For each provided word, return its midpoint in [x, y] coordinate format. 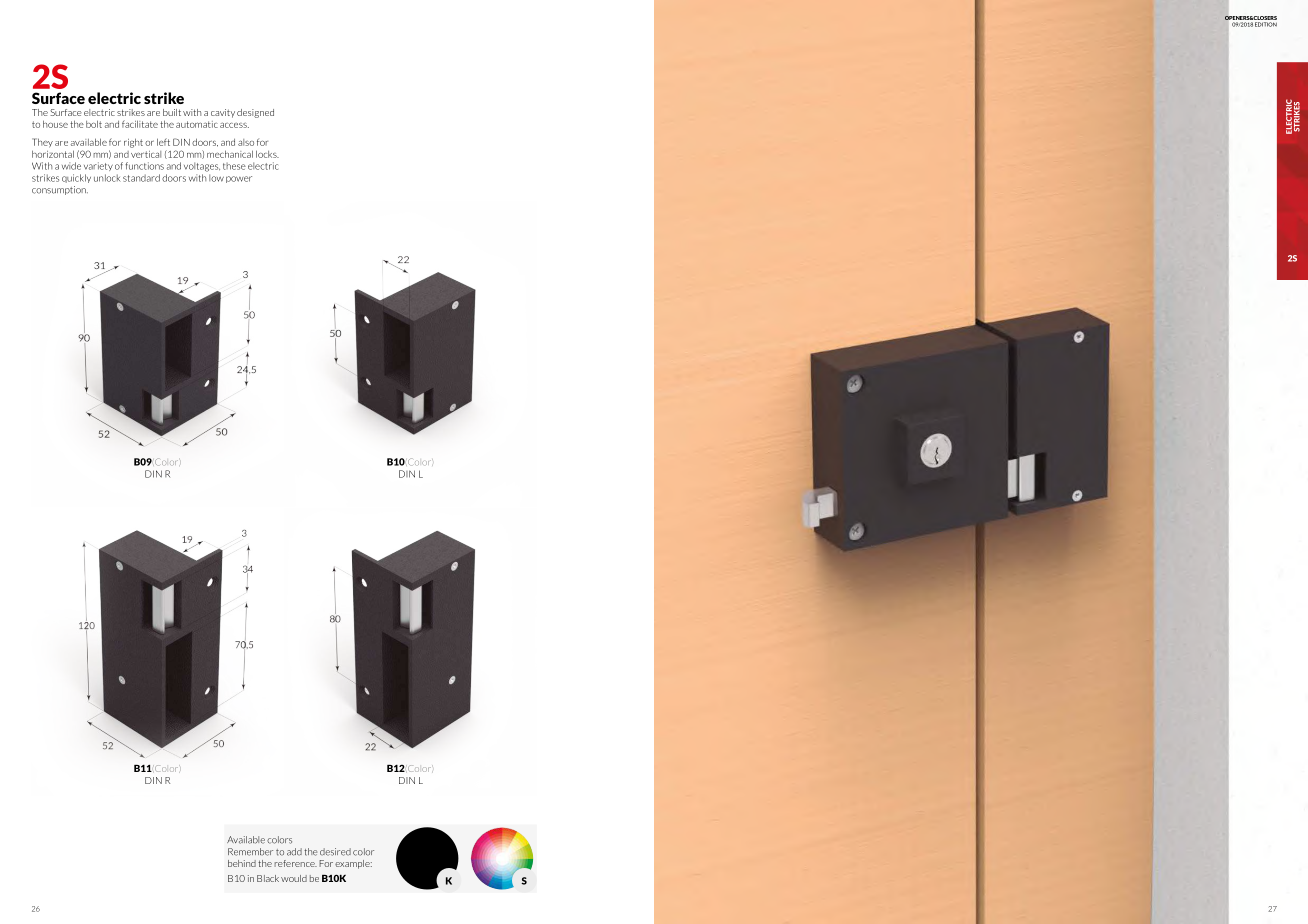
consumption [60, 190]
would [294, 878]
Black [268, 878]
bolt [94, 124]
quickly [76, 178]
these [234, 166]
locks [267, 154]
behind [242, 863]
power [239, 179]
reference [295, 863]
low [216, 178]
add [294, 852]
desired [335, 852]
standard [141, 178]
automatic [197, 124]
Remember [250, 852]
